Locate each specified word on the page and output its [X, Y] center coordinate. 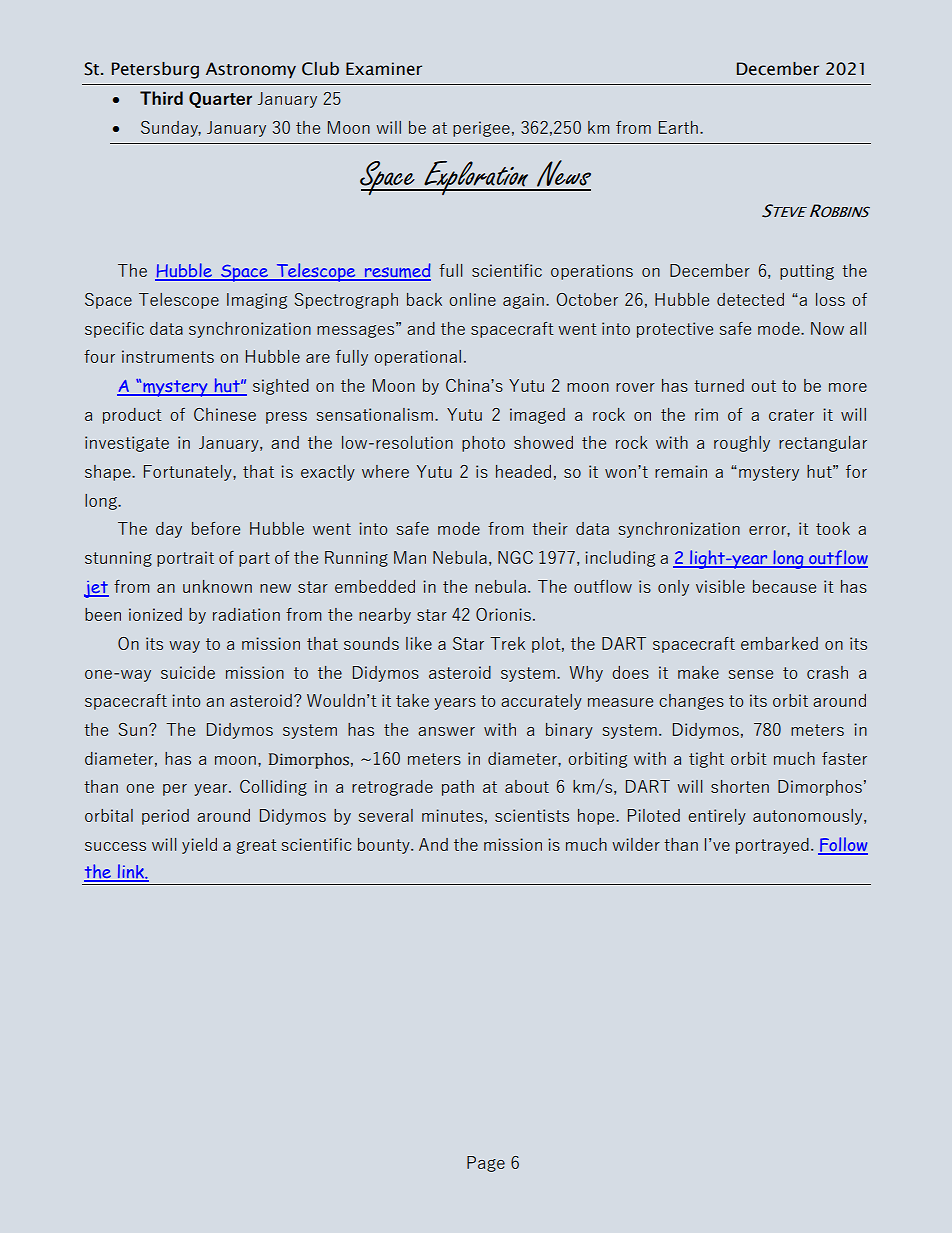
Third [161, 98]
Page [486, 1164]
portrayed [772, 846]
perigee [481, 129]
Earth [678, 127]
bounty [385, 846]
